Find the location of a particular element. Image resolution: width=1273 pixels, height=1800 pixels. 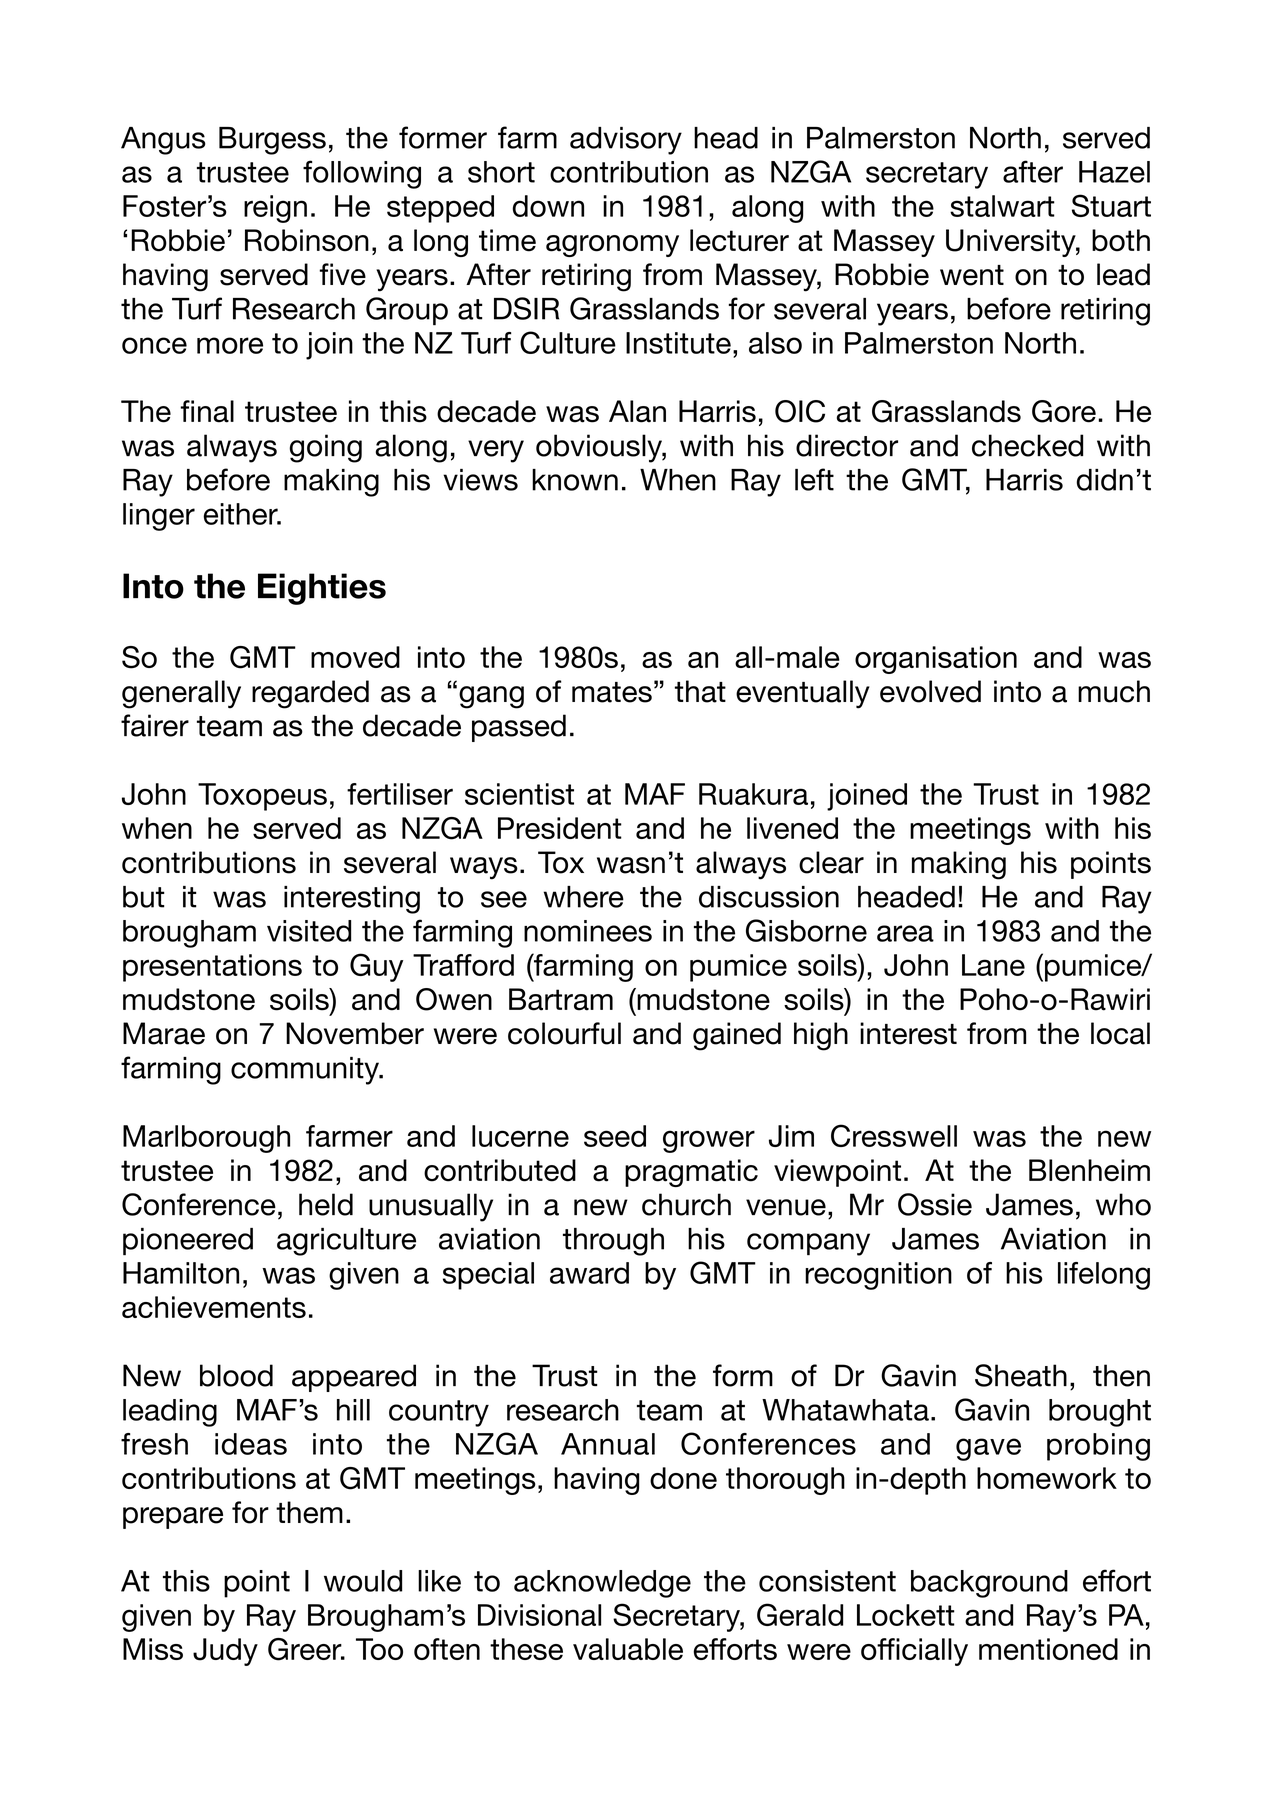

Greer is located at coordinates (306, 1649).
